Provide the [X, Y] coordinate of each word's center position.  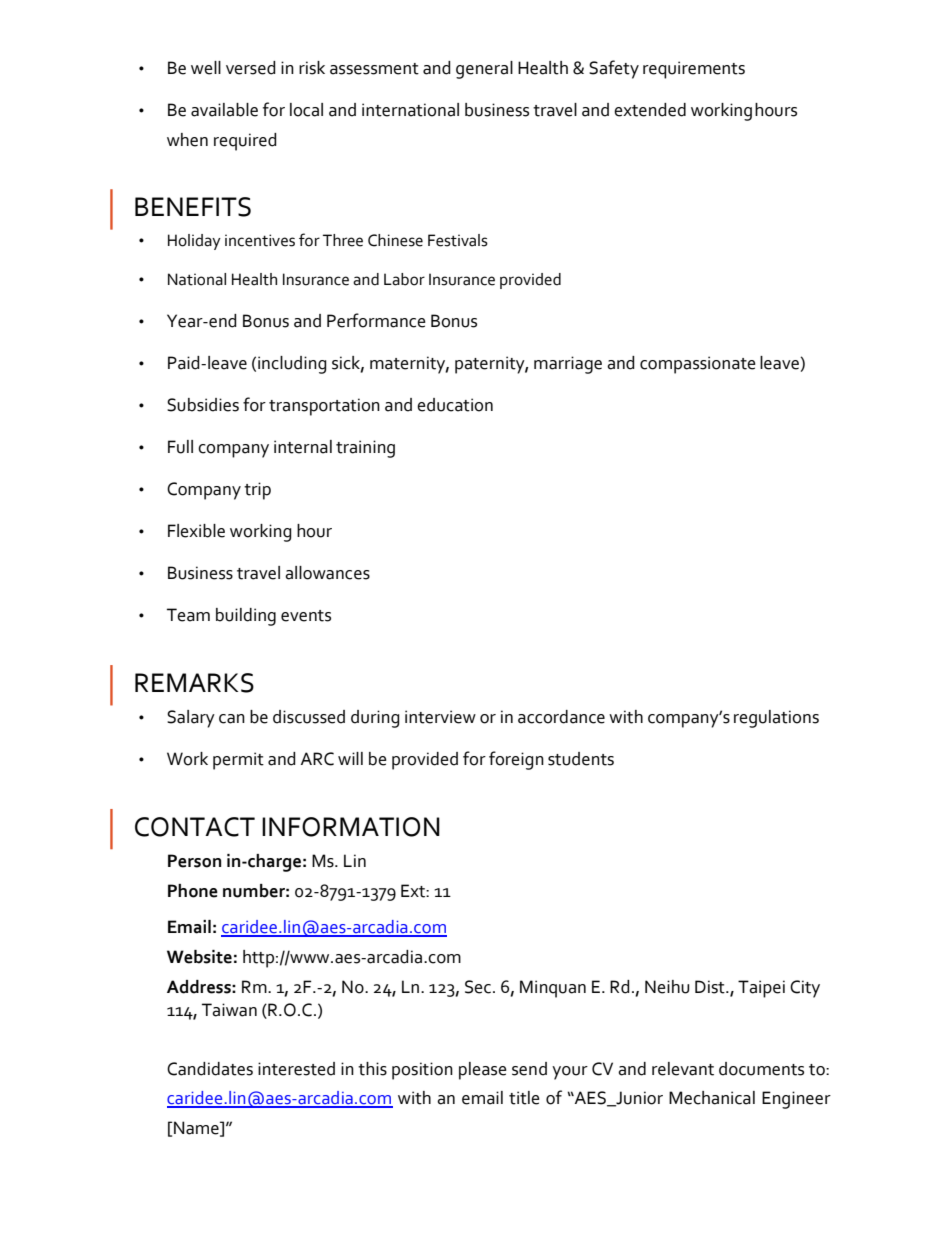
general [484, 70]
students [581, 759]
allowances [327, 573]
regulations [776, 719]
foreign [516, 760]
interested [296, 1069]
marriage [568, 365]
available [224, 110]
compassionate [698, 365]
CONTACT [195, 827]
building [246, 617]
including [292, 365]
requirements [694, 70]
